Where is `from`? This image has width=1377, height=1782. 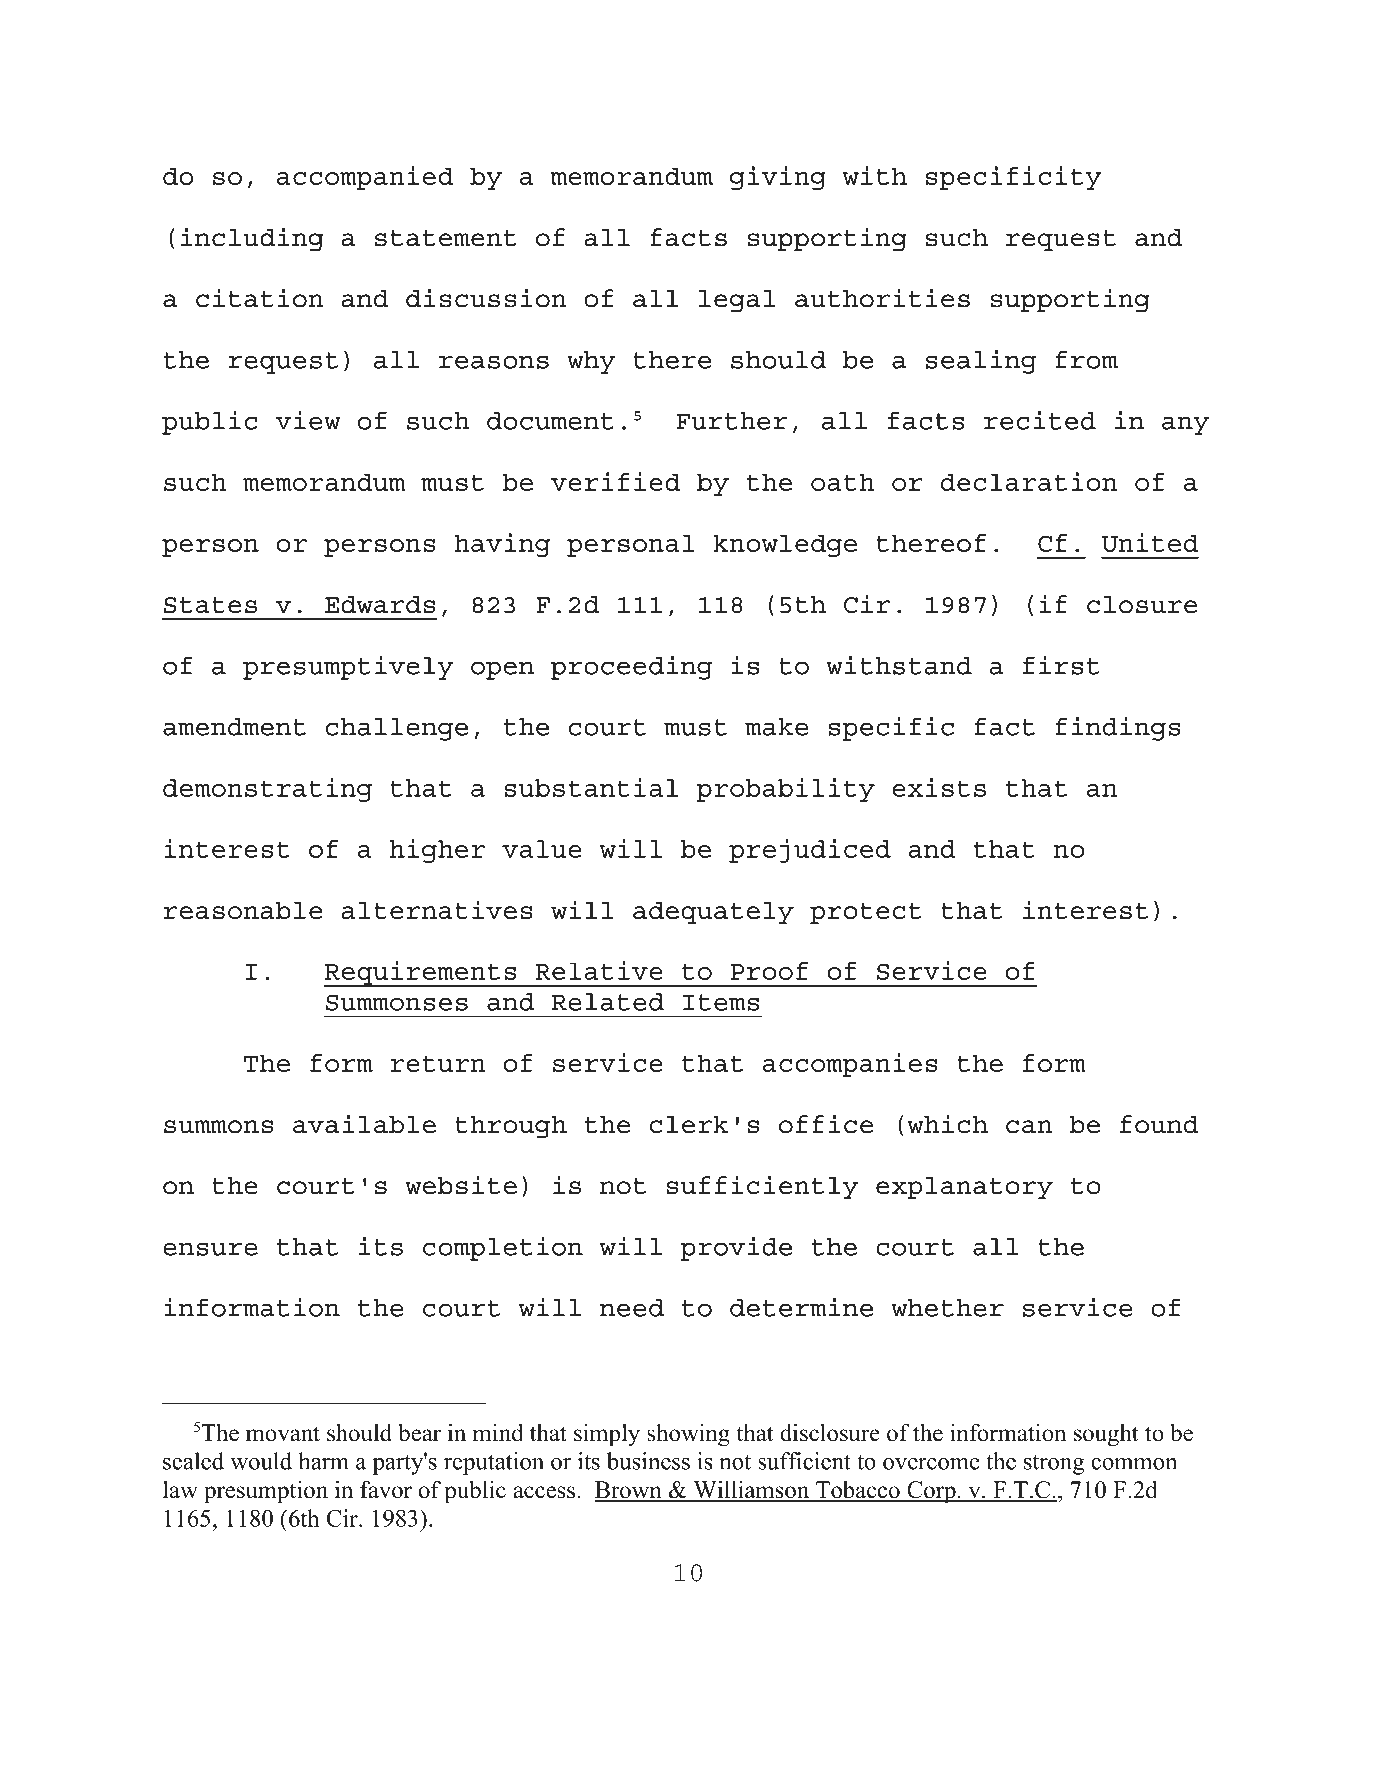 from is located at coordinates (1086, 359).
